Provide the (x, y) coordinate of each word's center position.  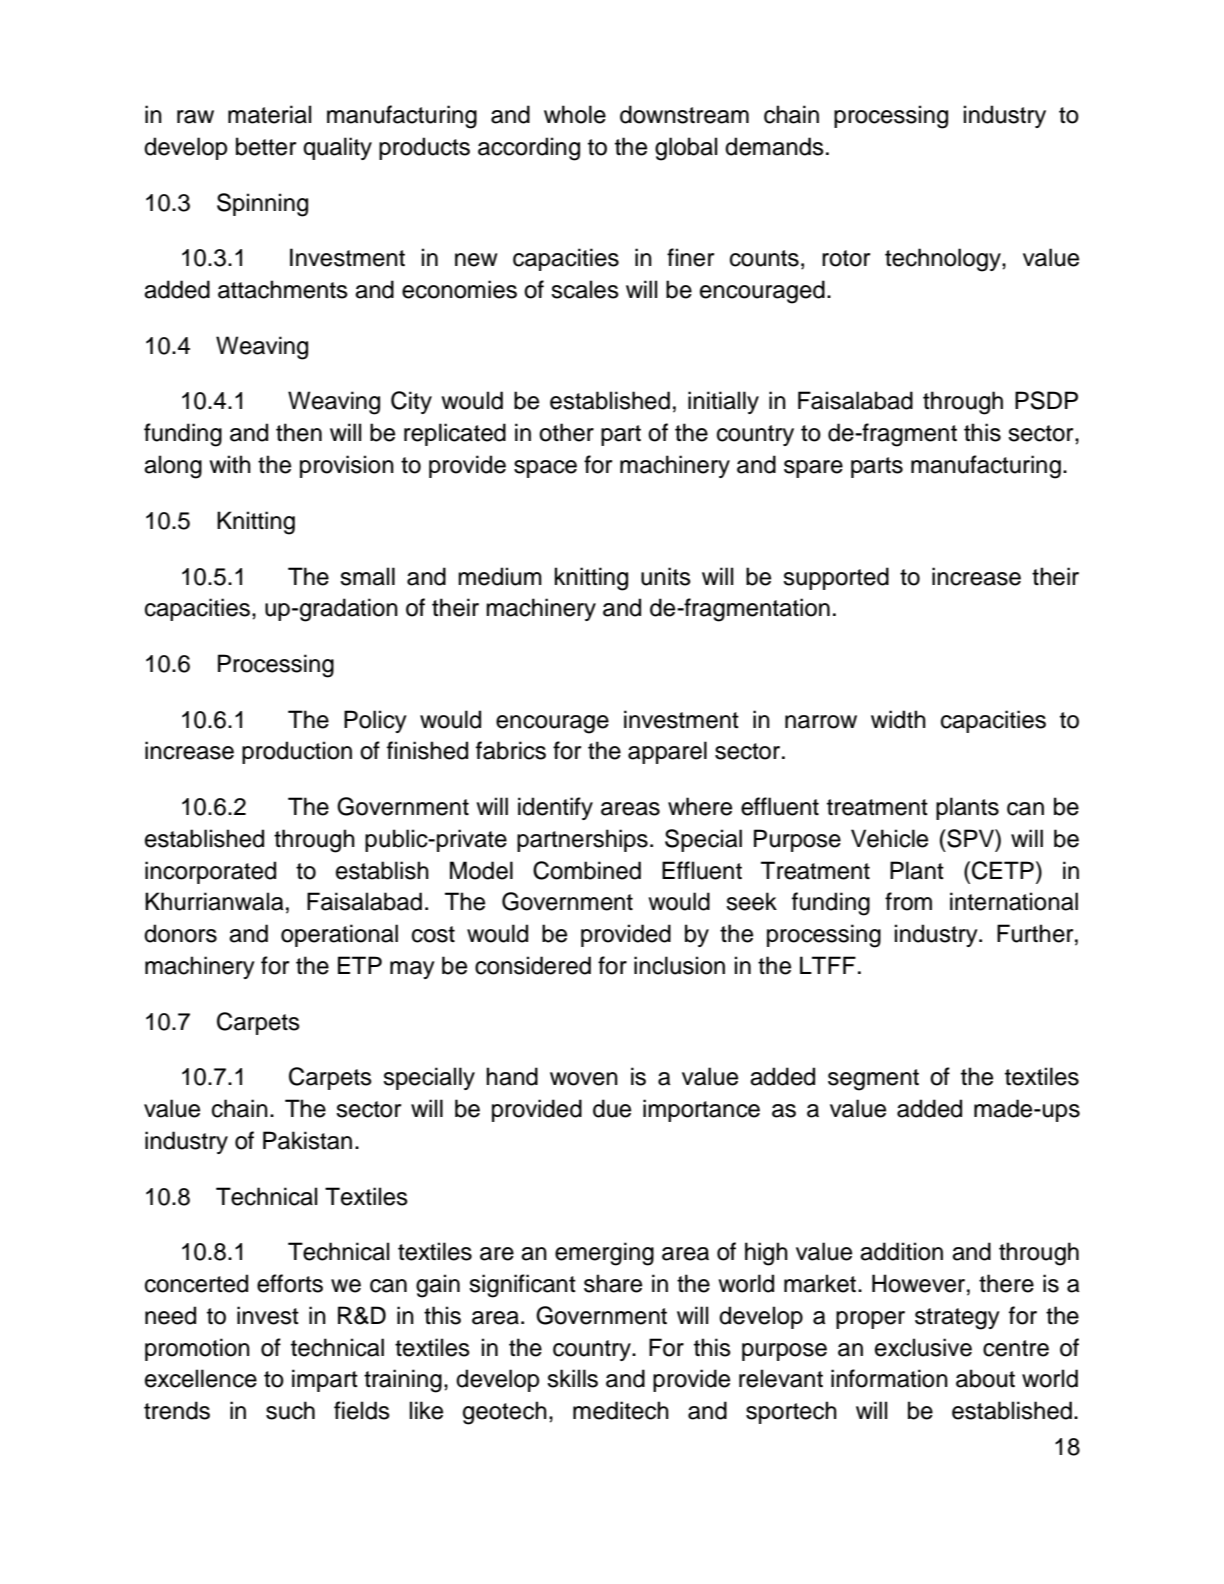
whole (575, 114)
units (666, 576)
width (898, 719)
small (367, 576)
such (290, 1410)
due (612, 1108)
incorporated (210, 872)
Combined (587, 870)
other (566, 432)
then (299, 432)
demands (774, 146)
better (266, 146)
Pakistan (307, 1140)
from (908, 901)
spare (813, 469)
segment (873, 1080)
